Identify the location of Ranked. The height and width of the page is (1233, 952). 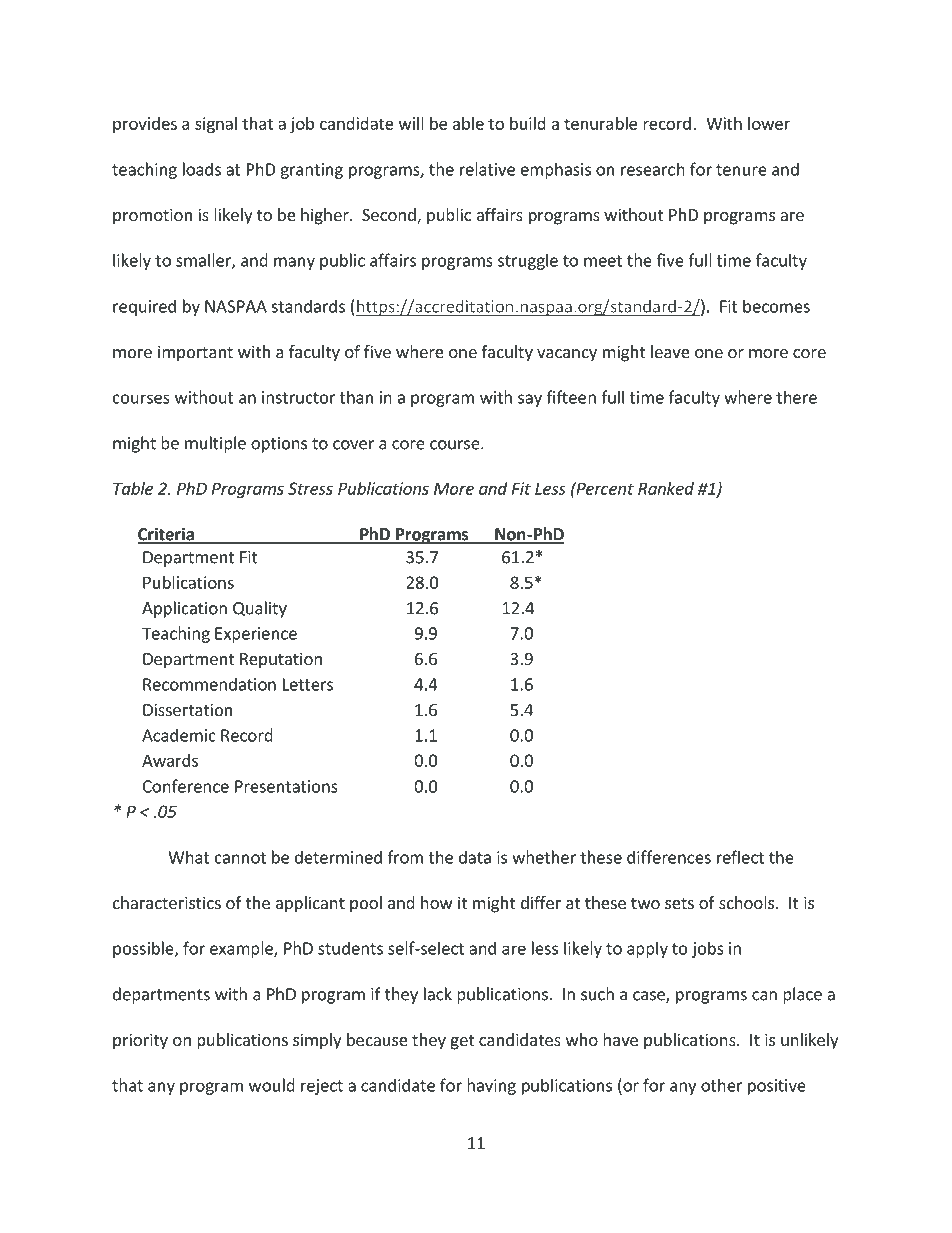
(666, 488).
